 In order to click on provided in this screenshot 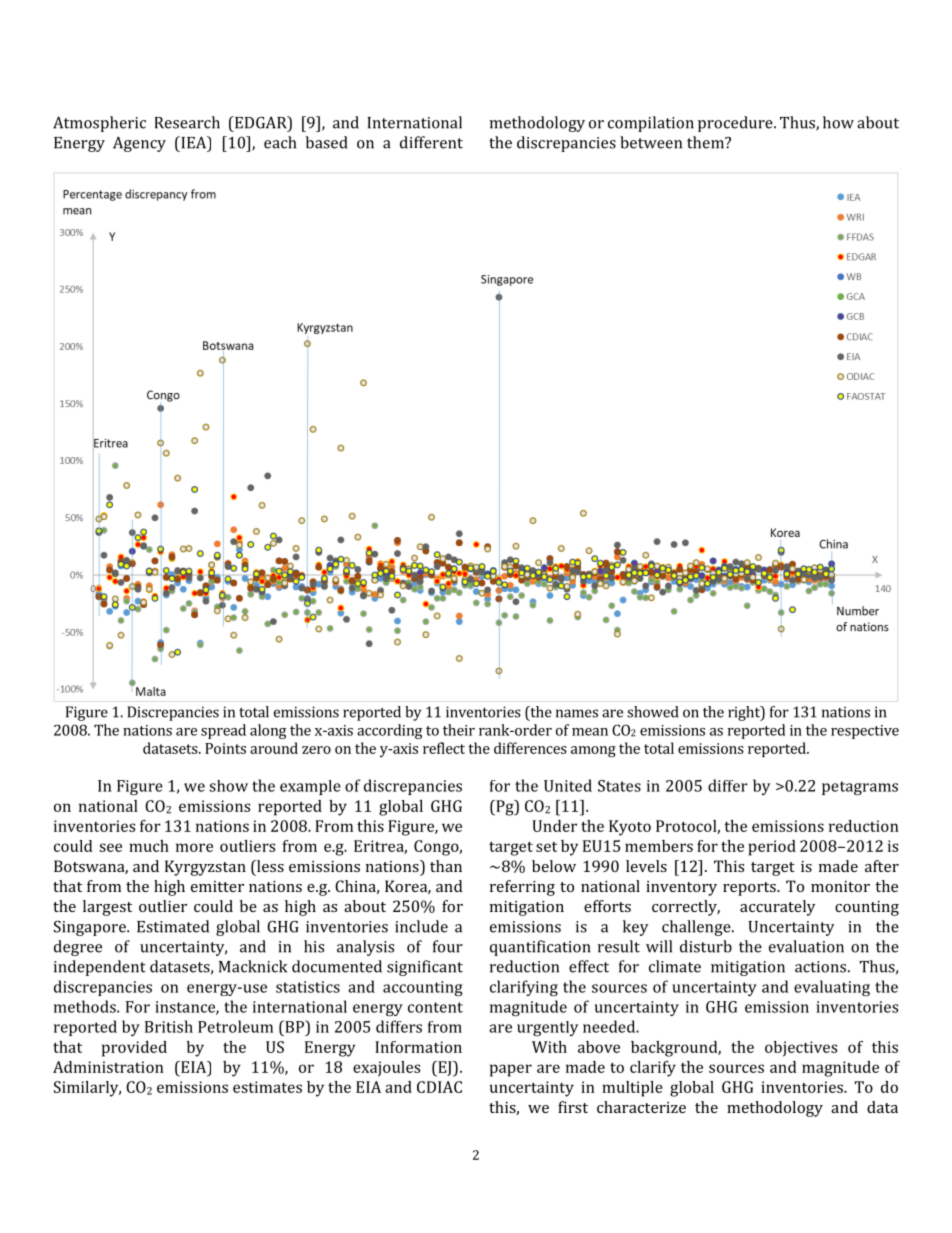, I will do `click(134, 1049)`.
